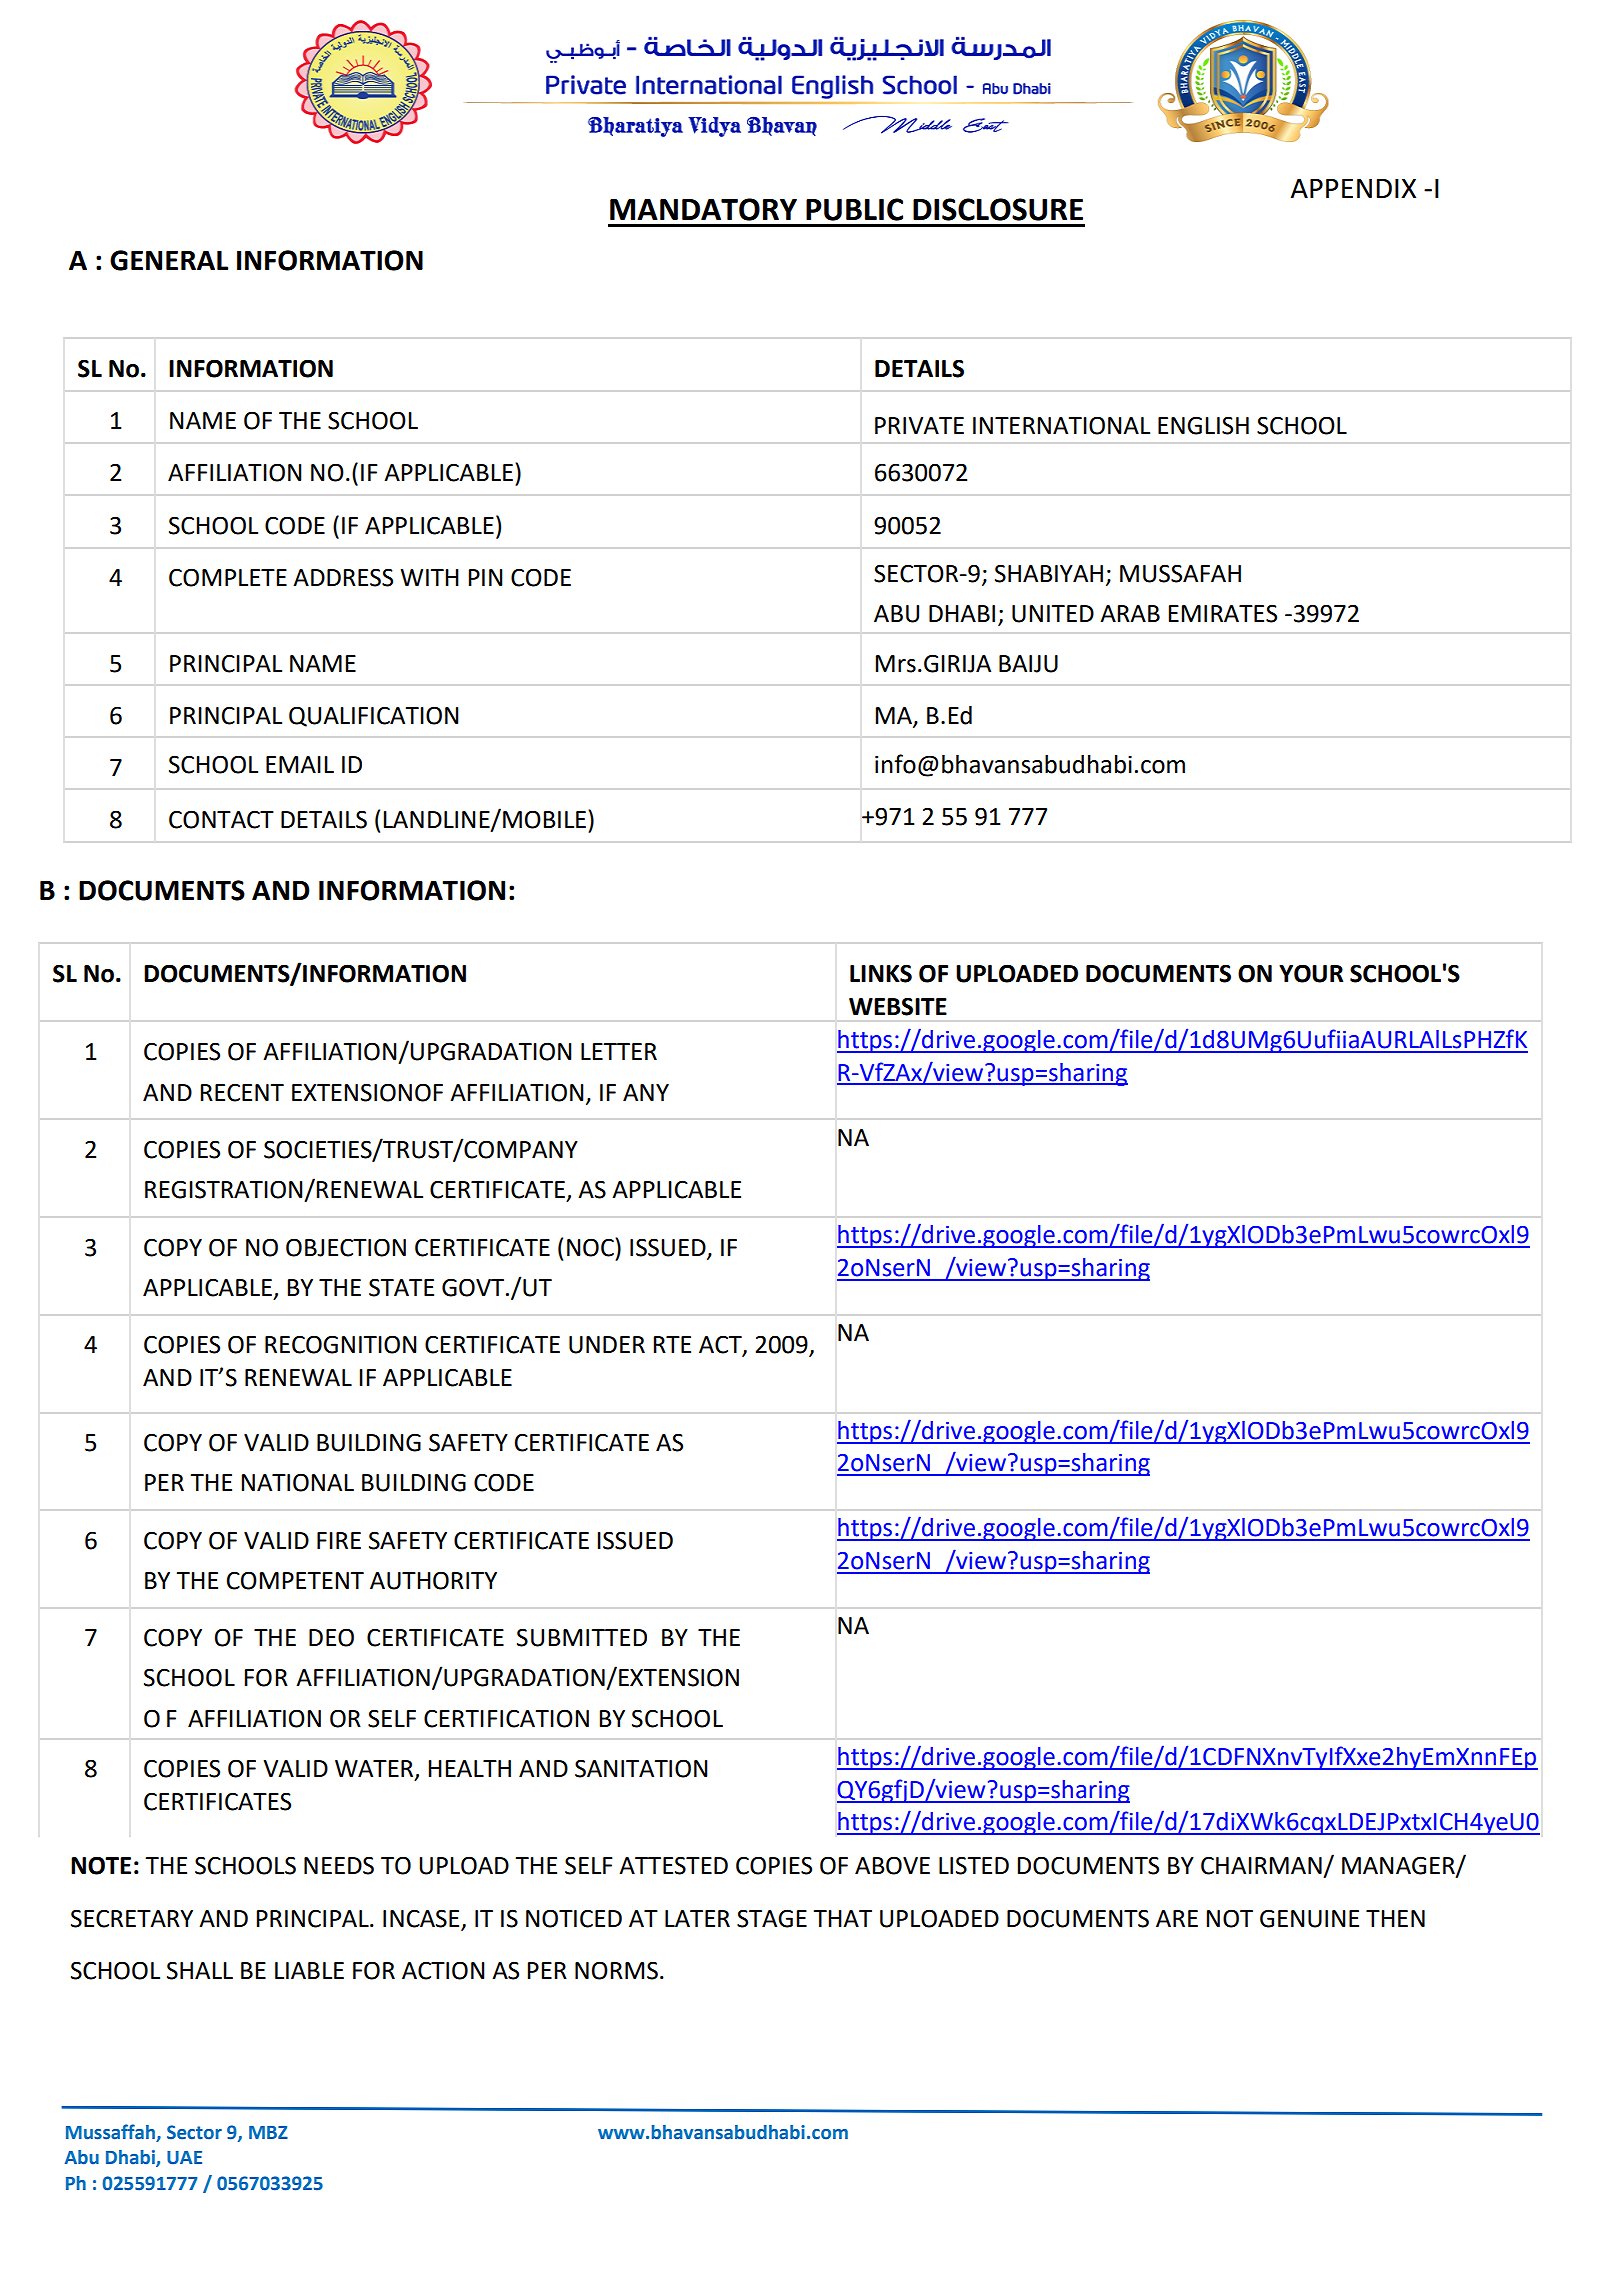  I want to click on QUALIFICATION, so click(374, 716).
